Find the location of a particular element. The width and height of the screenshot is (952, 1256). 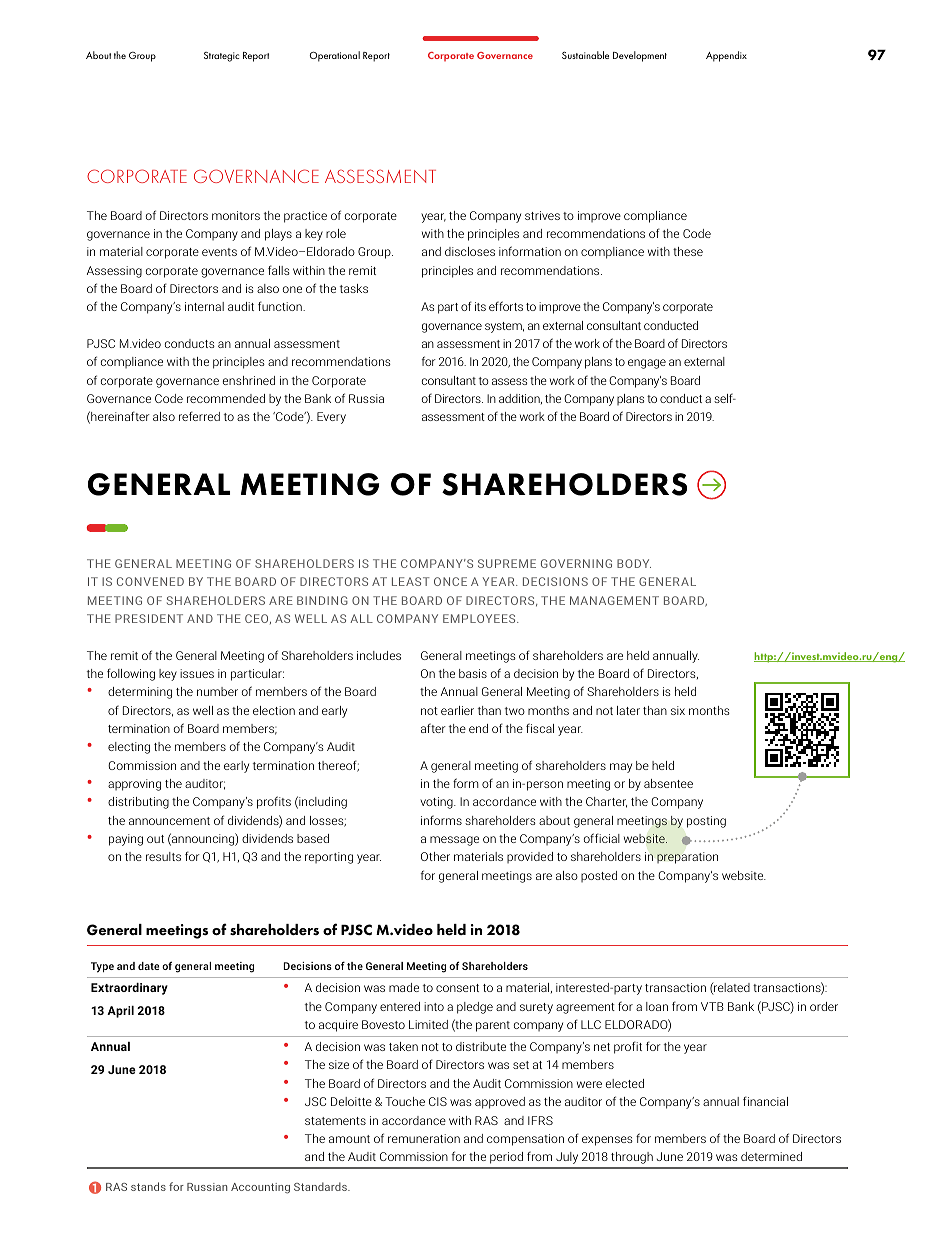

determined is located at coordinates (771, 1156).
